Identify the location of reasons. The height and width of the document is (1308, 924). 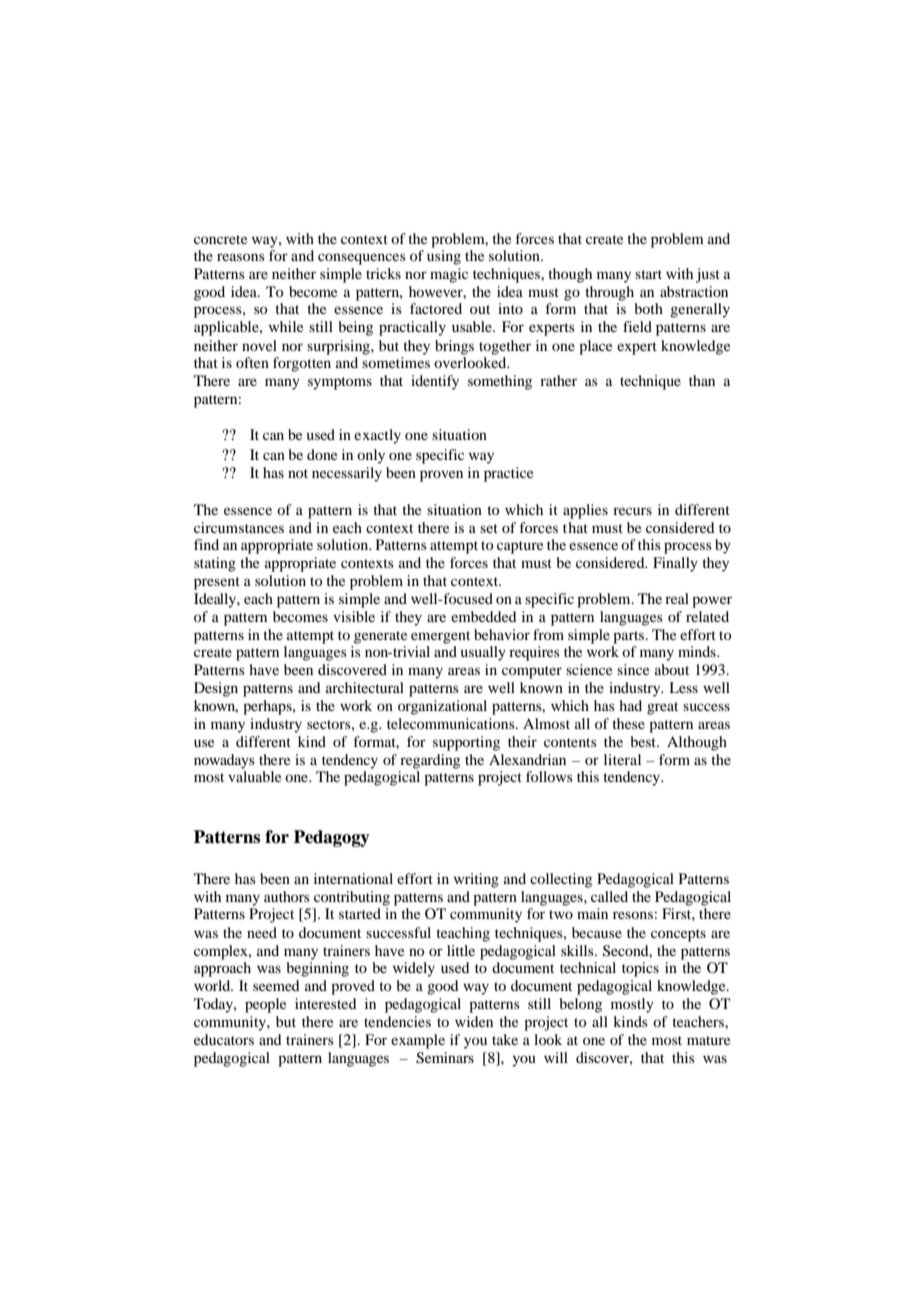
(241, 257).
